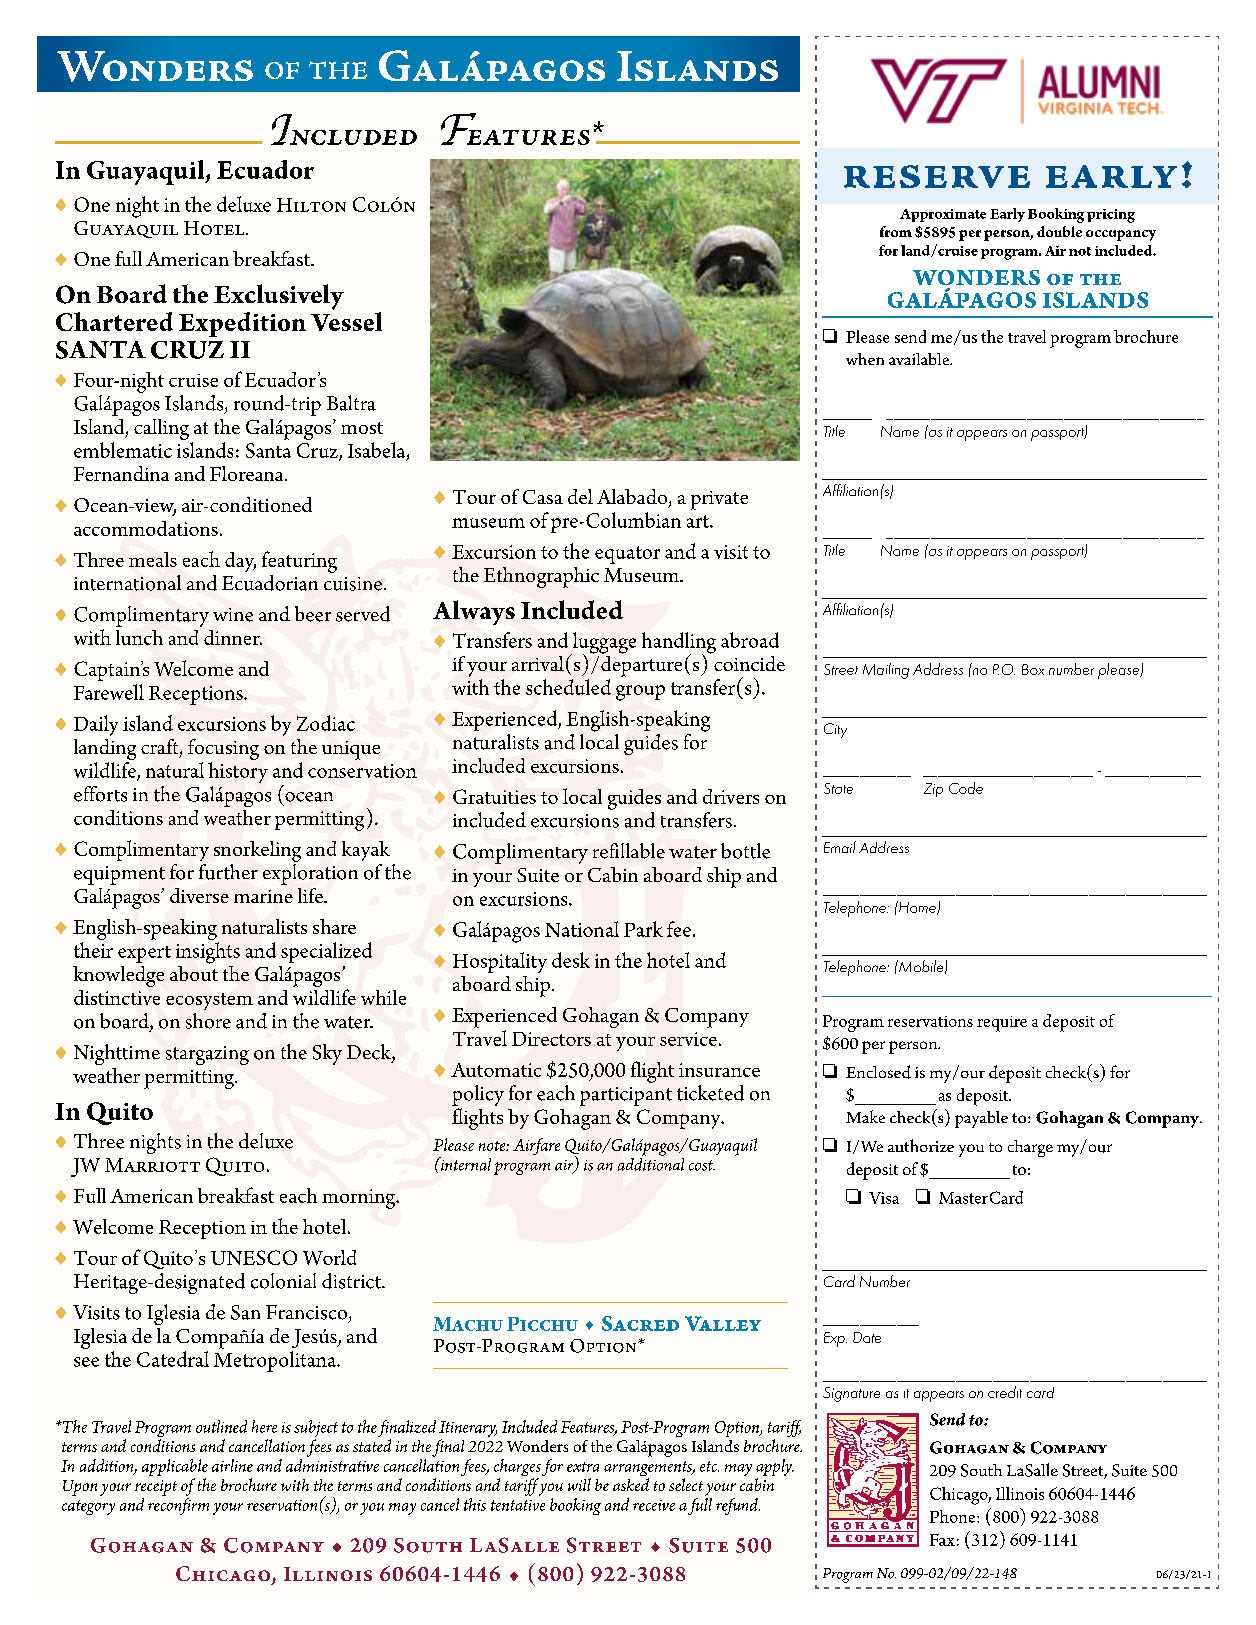 The image size is (1256, 1625). What do you see at coordinates (943, 215) in the screenshot?
I see `Approximate` at bounding box center [943, 215].
